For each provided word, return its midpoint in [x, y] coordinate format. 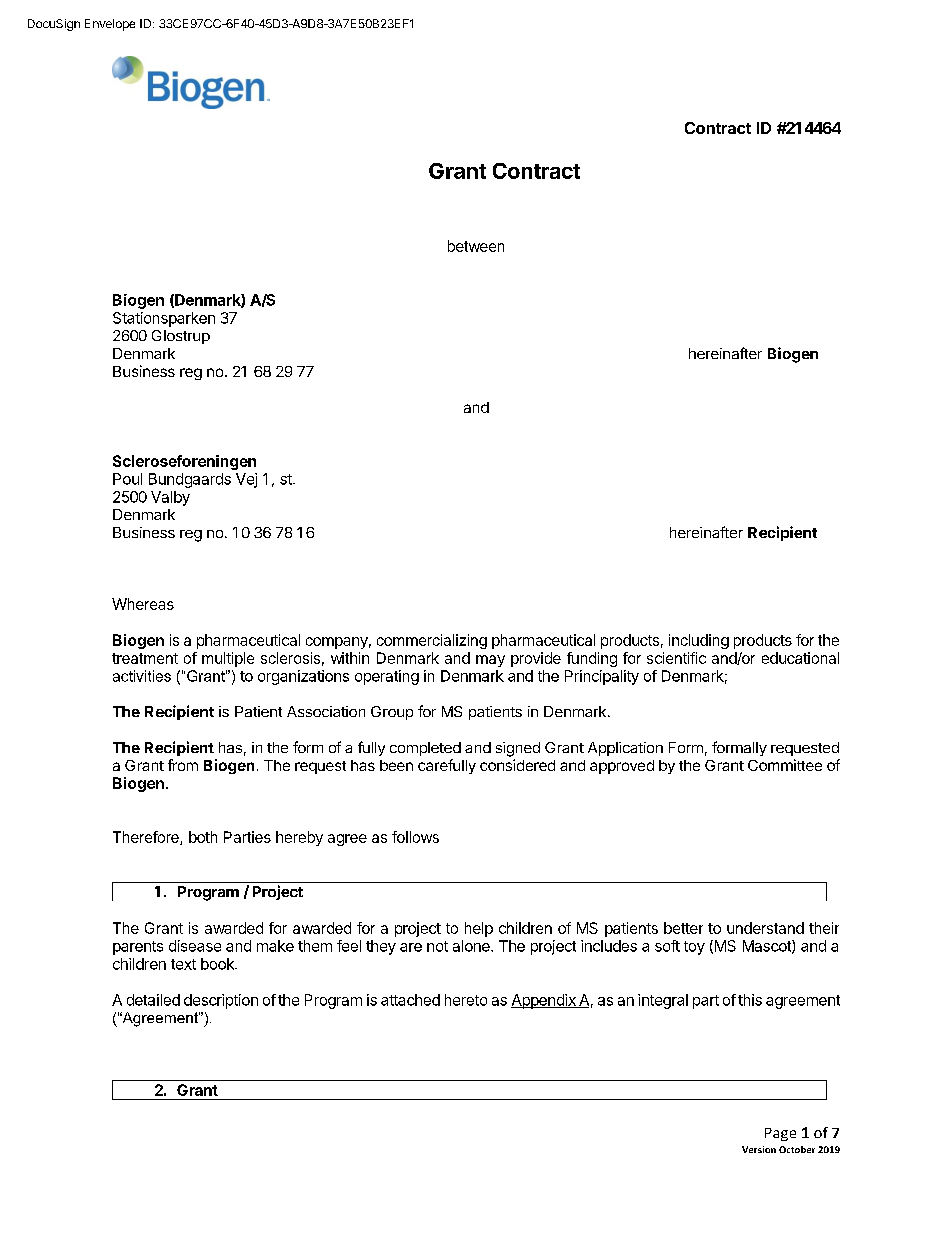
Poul [127, 479]
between [476, 246]
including [699, 641]
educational [800, 658]
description [221, 1001]
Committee [785, 765]
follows [415, 837]
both [203, 837]
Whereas [143, 604]
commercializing [432, 641]
